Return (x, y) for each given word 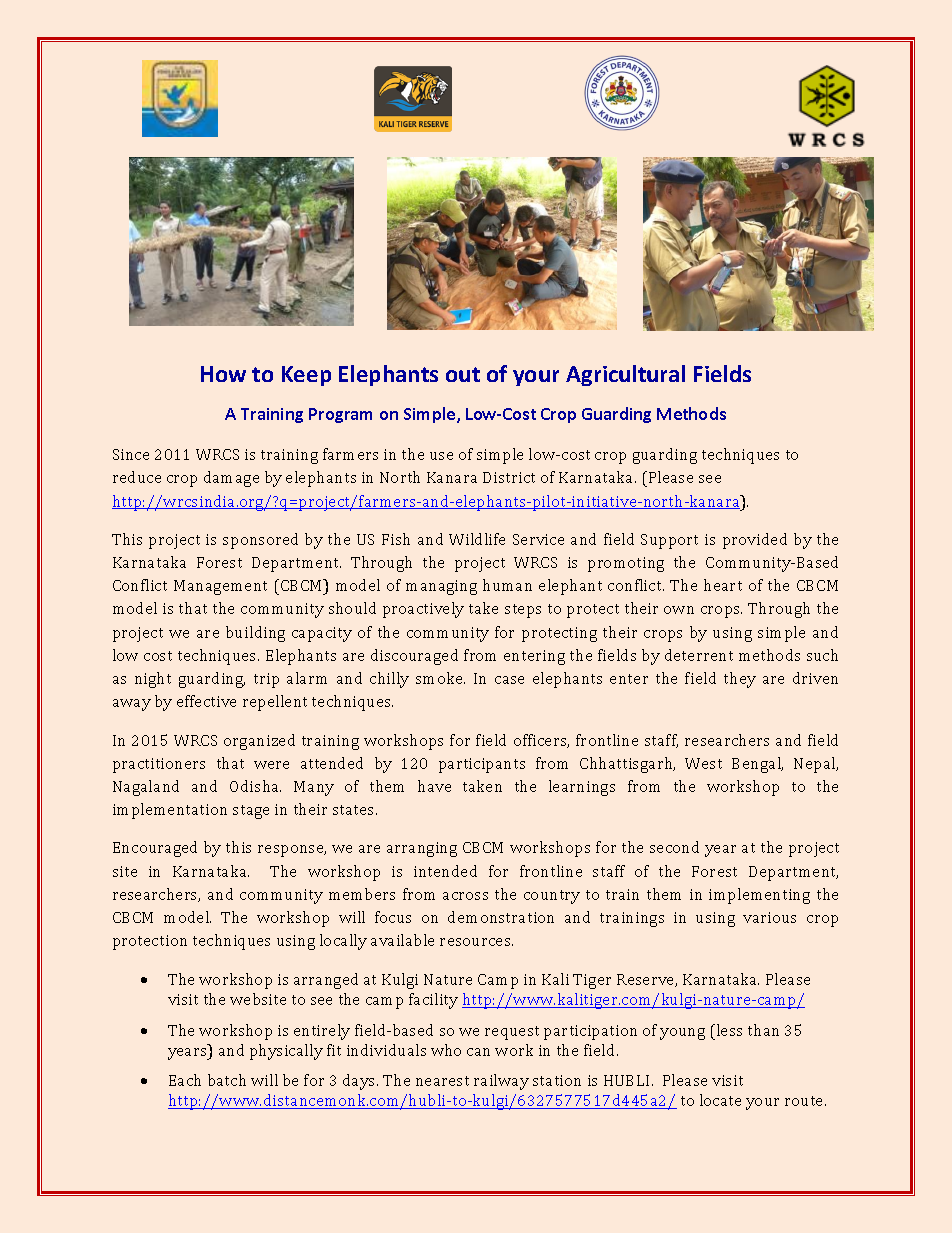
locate (720, 1100)
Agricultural (625, 375)
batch (227, 1080)
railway (501, 1082)
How (223, 374)
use (441, 456)
